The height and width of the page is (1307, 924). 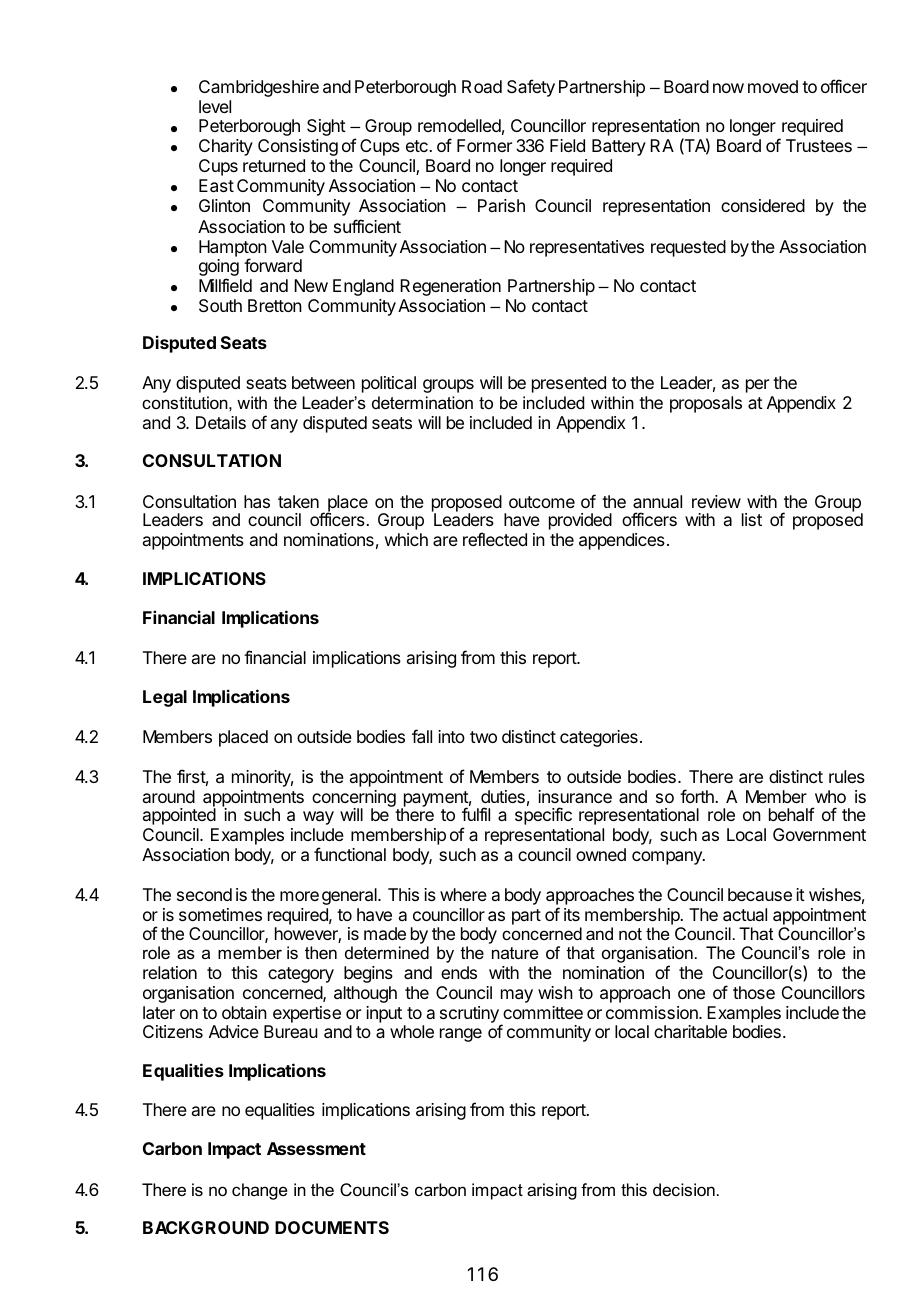 What do you see at coordinates (257, 501) in the page?
I see `has` at bounding box center [257, 501].
